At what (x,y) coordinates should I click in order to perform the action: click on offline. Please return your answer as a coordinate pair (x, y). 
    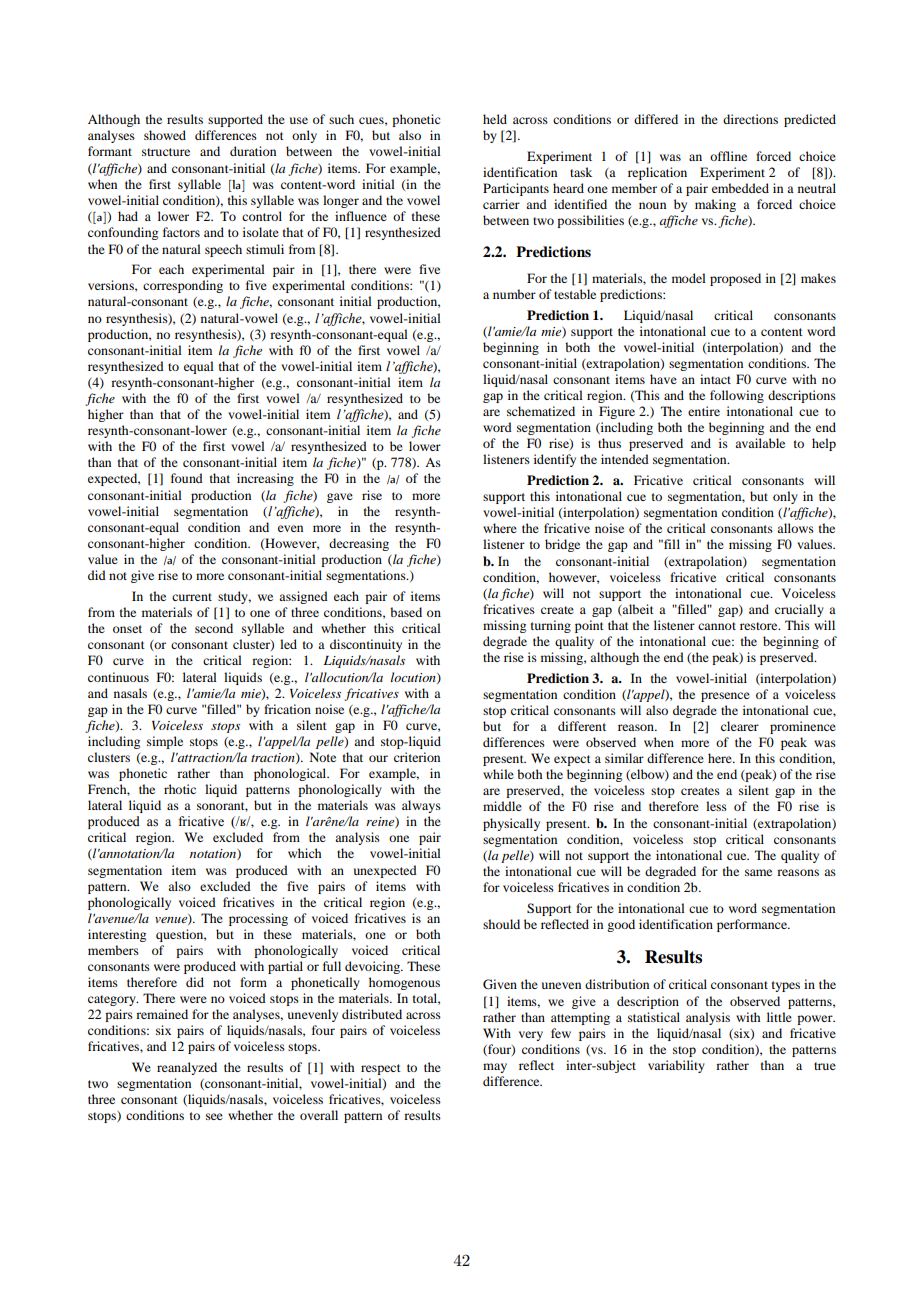
    Looking at the image, I should click on (728, 156).
